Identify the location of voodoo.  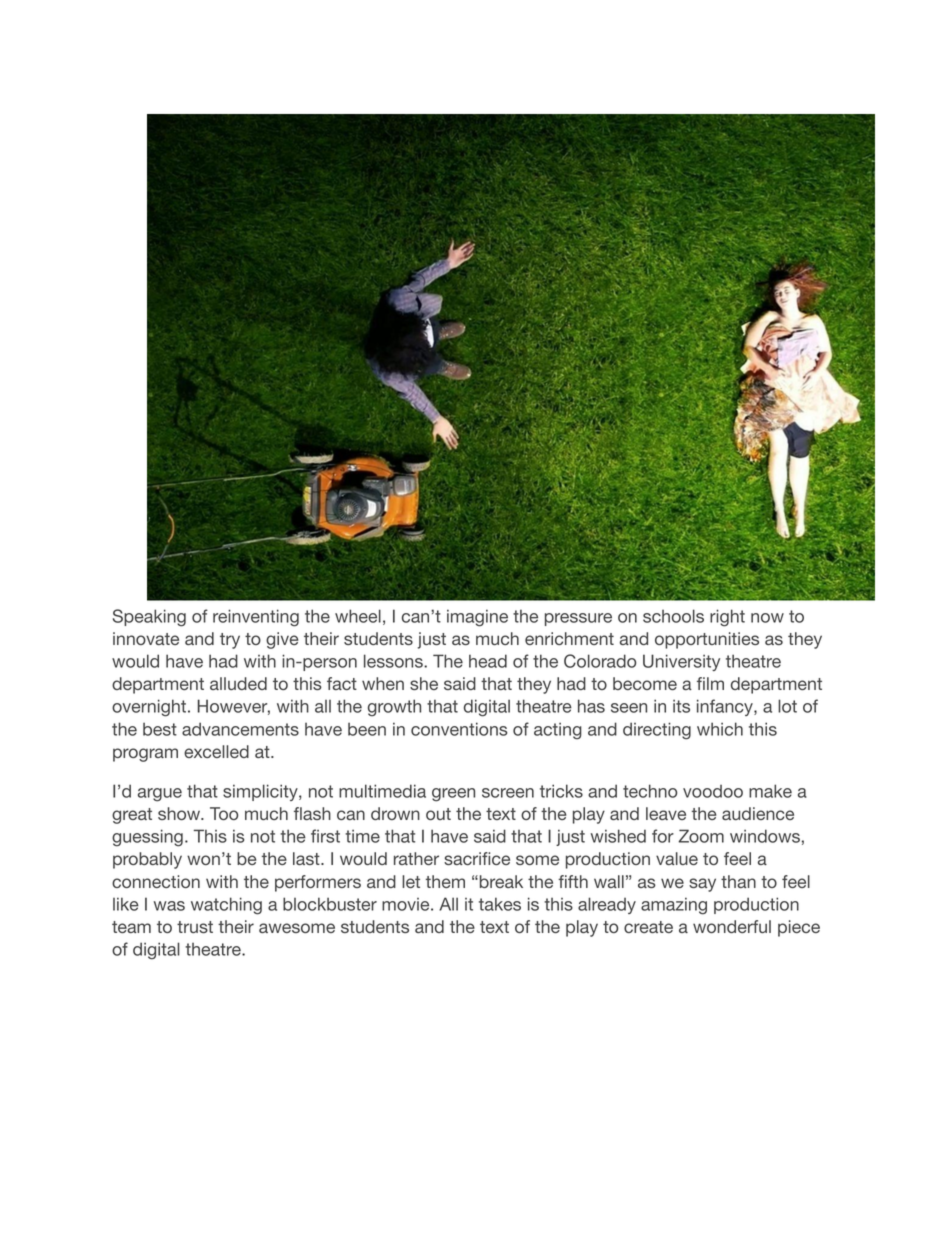
(713, 791).
